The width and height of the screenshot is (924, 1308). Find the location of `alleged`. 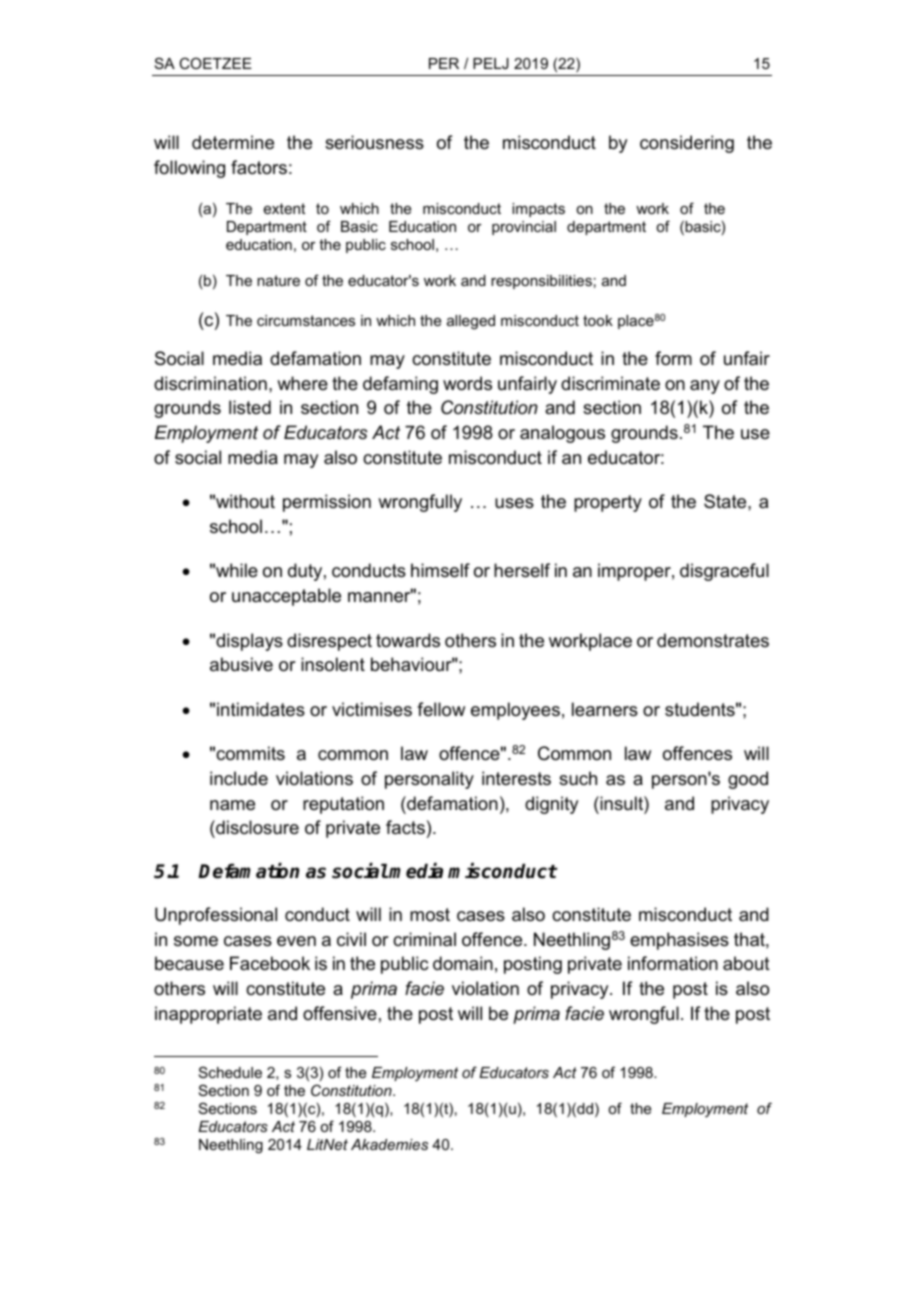

alleged is located at coordinates (471, 322).
